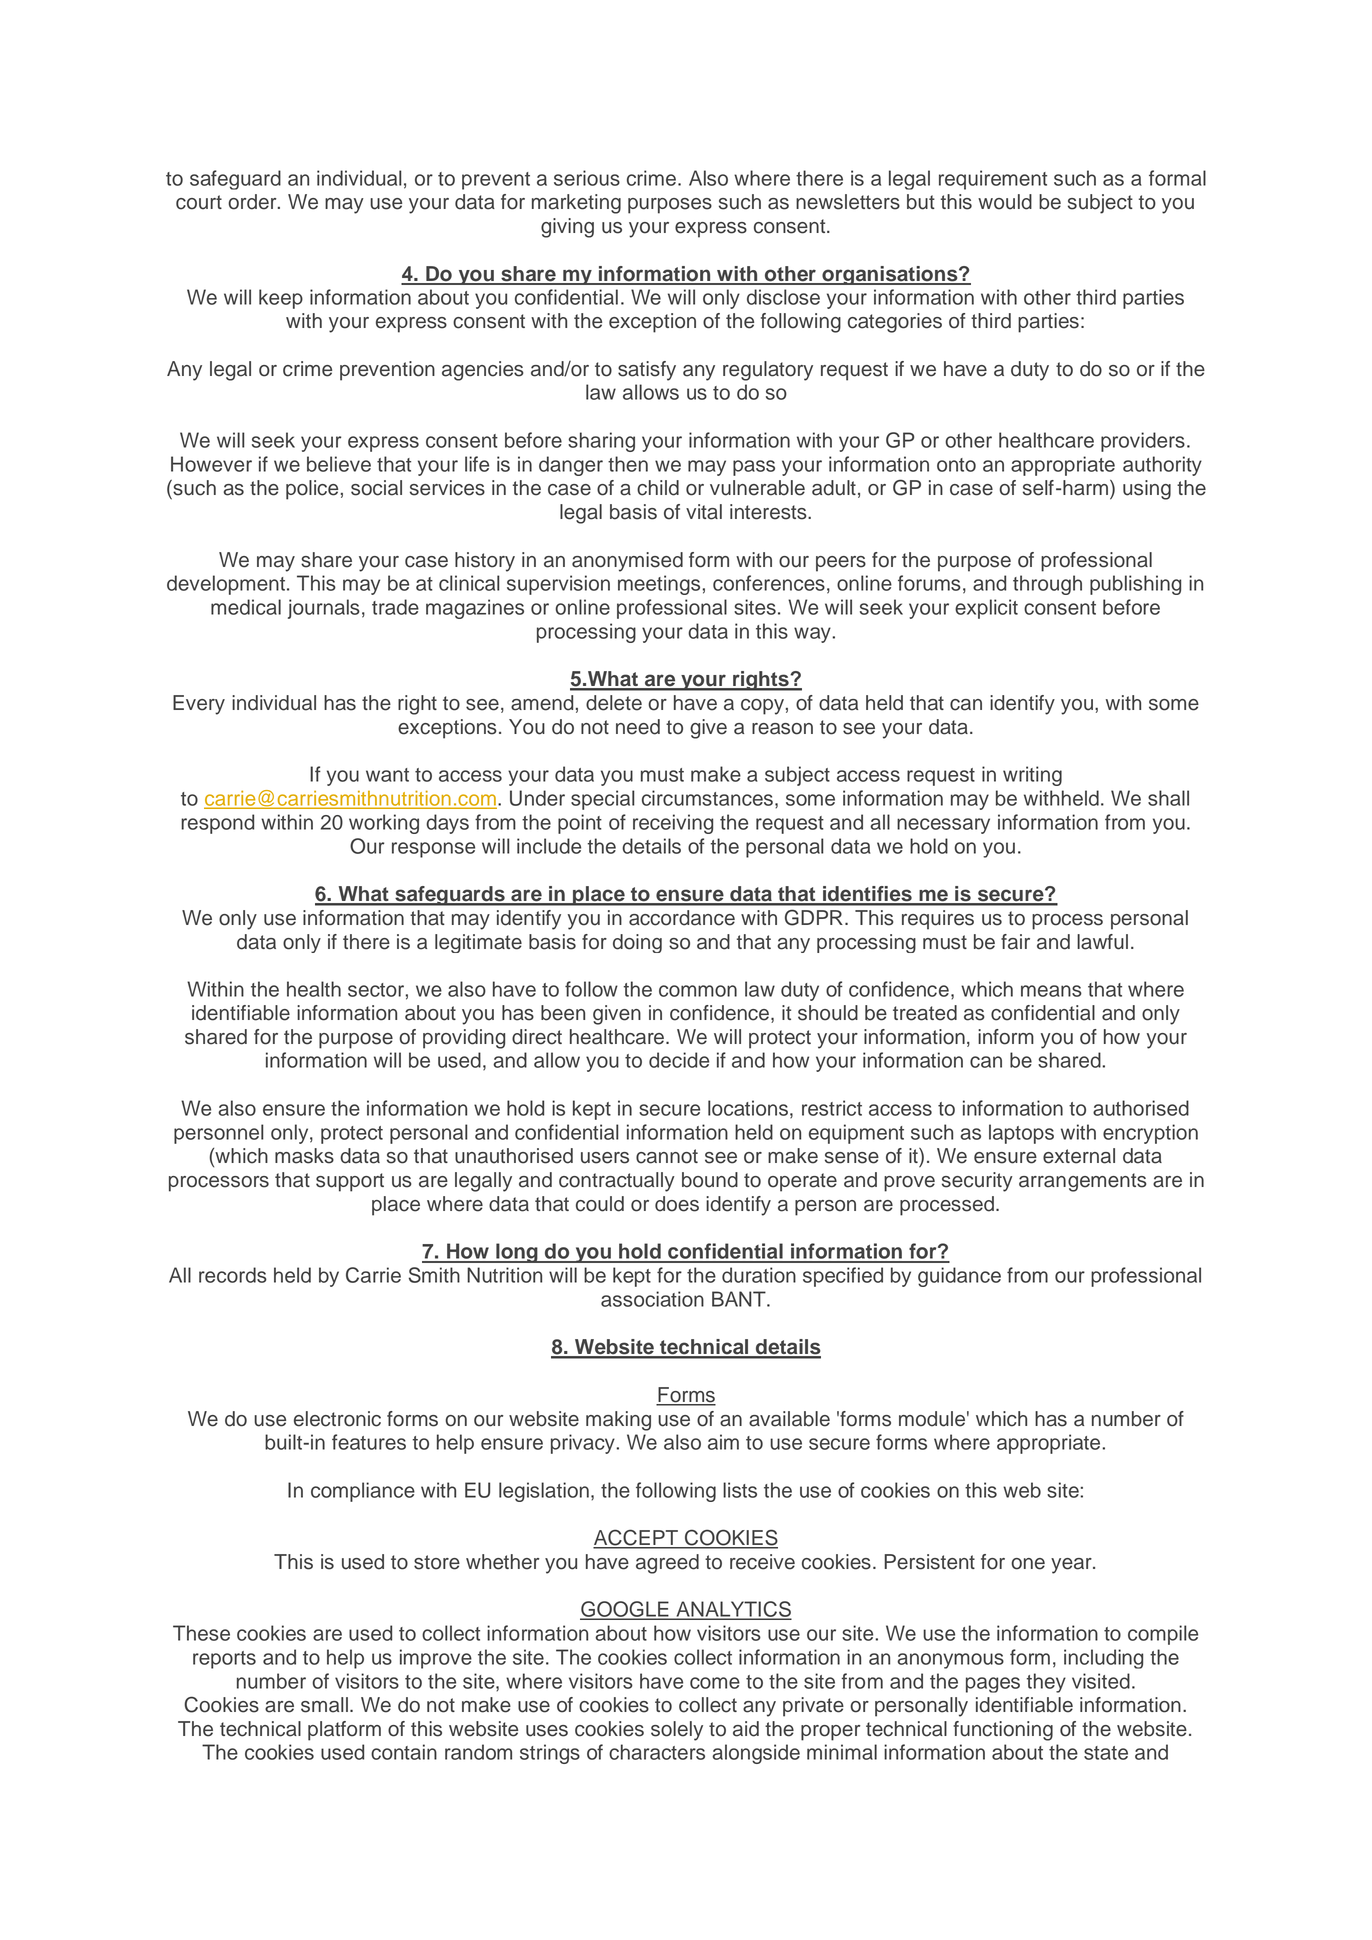  What do you see at coordinates (698, 991) in the page?
I see `common` at bounding box center [698, 991].
